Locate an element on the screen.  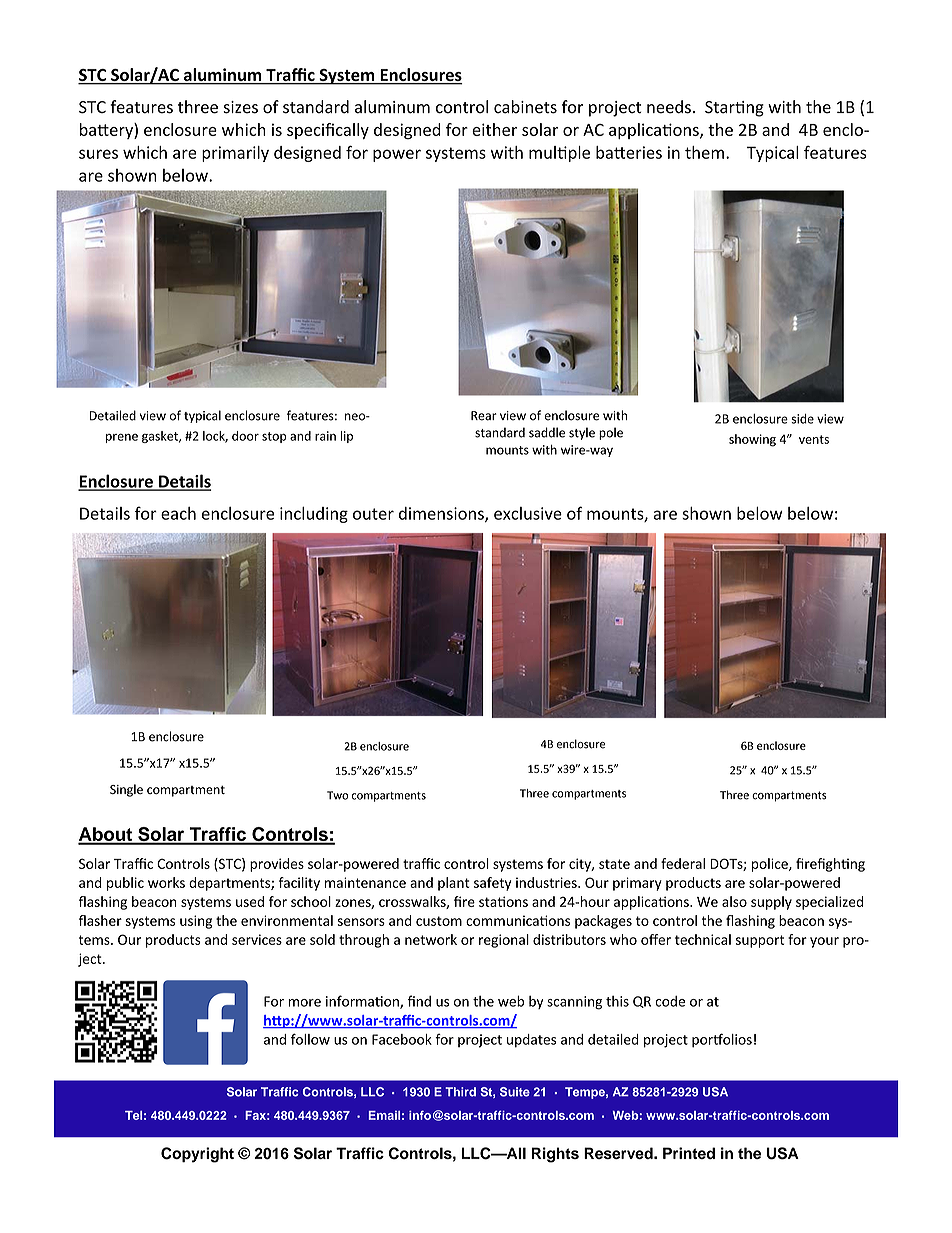
police is located at coordinates (771, 865).
